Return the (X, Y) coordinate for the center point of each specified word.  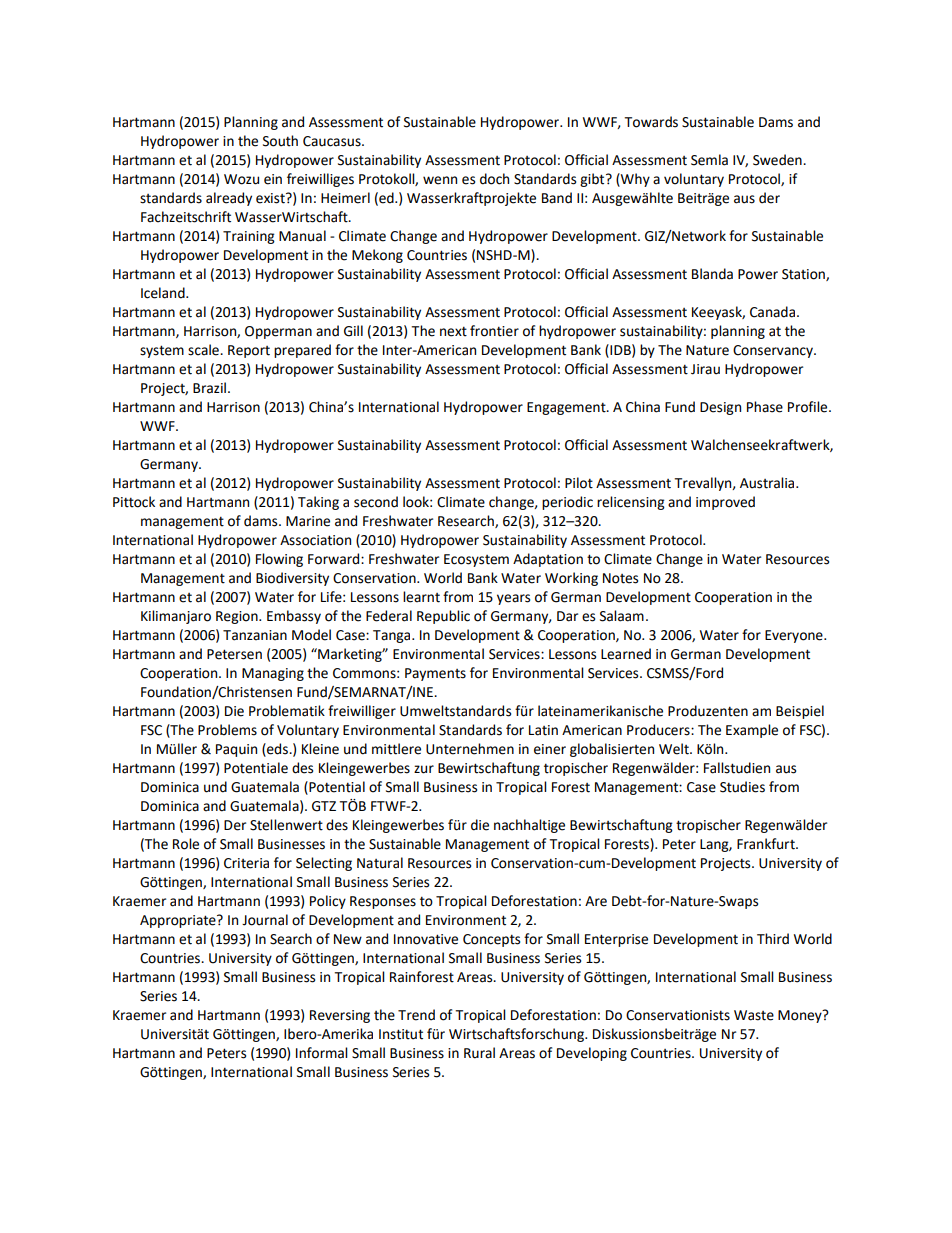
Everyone (795, 636)
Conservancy (774, 351)
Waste (754, 1015)
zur (424, 769)
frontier (494, 331)
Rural (479, 1053)
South (280, 141)
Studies (742, 787)
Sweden (778, 160)
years (513, 599)
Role (186, 844)
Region (238, 617)
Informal (322, 1053)
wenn (440, 180)
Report (249, 351)
